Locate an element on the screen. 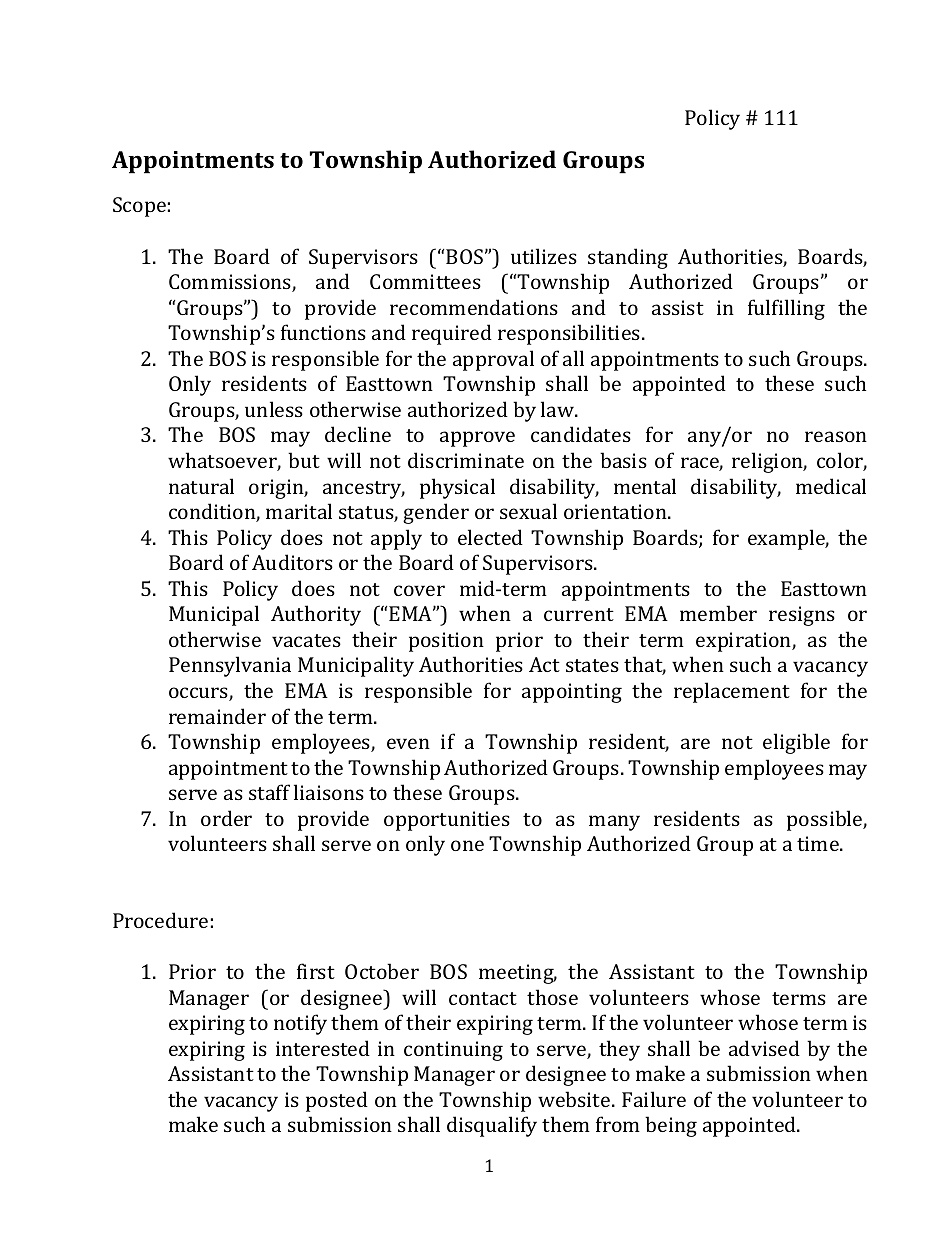  order is located at coordinates (226, 818).
